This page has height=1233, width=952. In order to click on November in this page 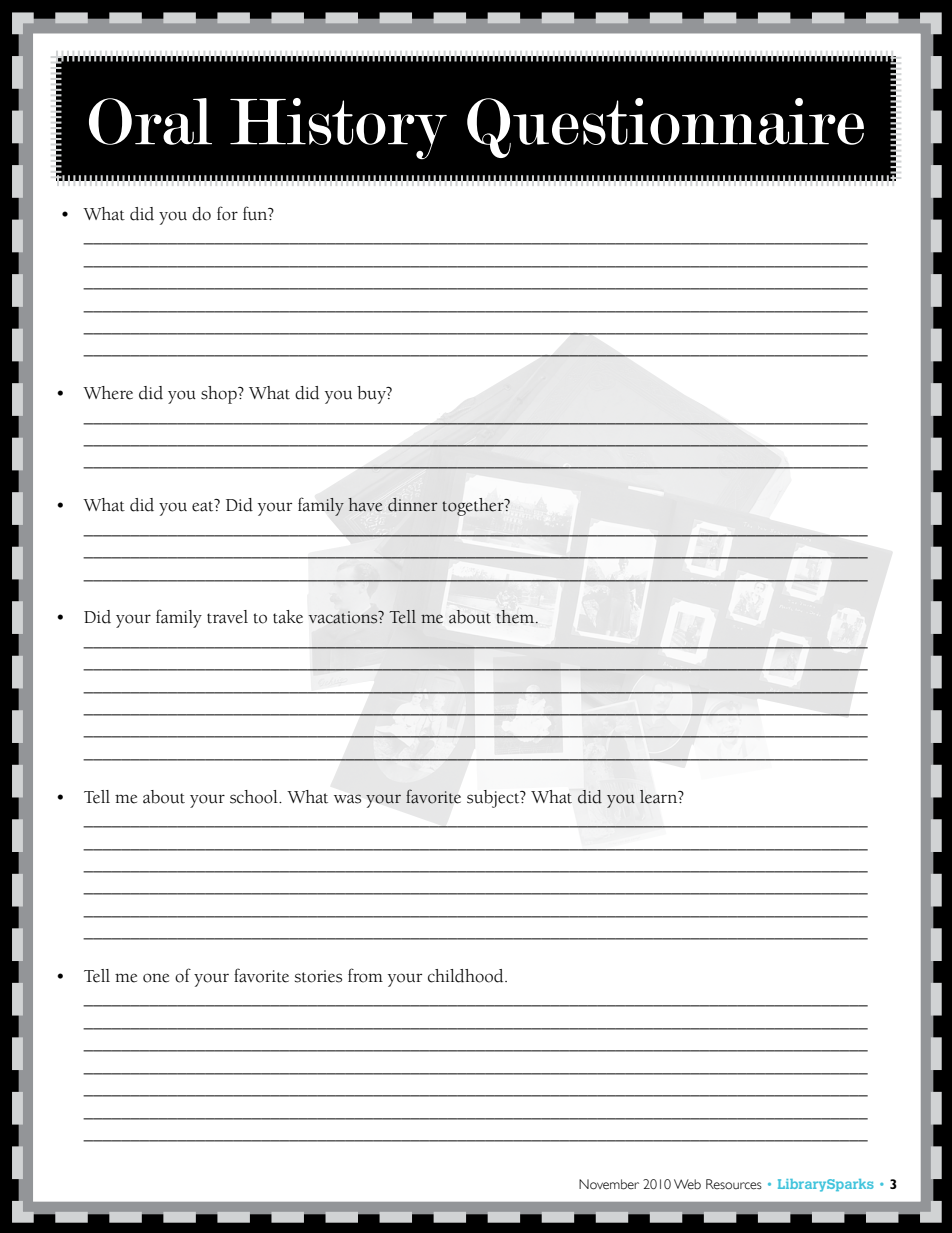, I will do `click(609, 1184)`.
